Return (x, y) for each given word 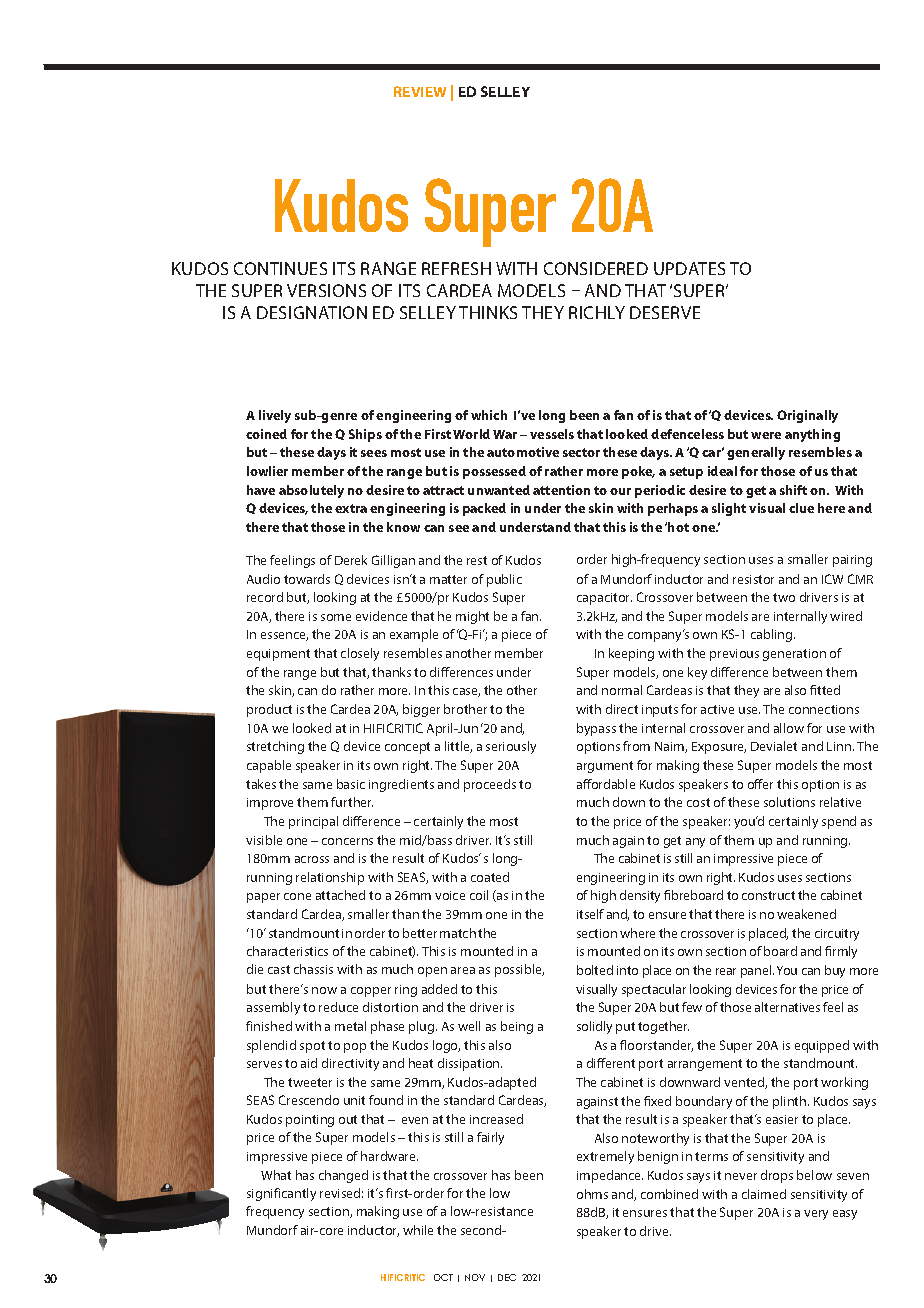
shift (793, 490)
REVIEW (420, 91)
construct (768, 895)
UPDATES (689, 268)
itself (590, 914)
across (312, 859)
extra (351, 508)
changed (343, 1176)
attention (561, 490)
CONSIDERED (596, 268)
